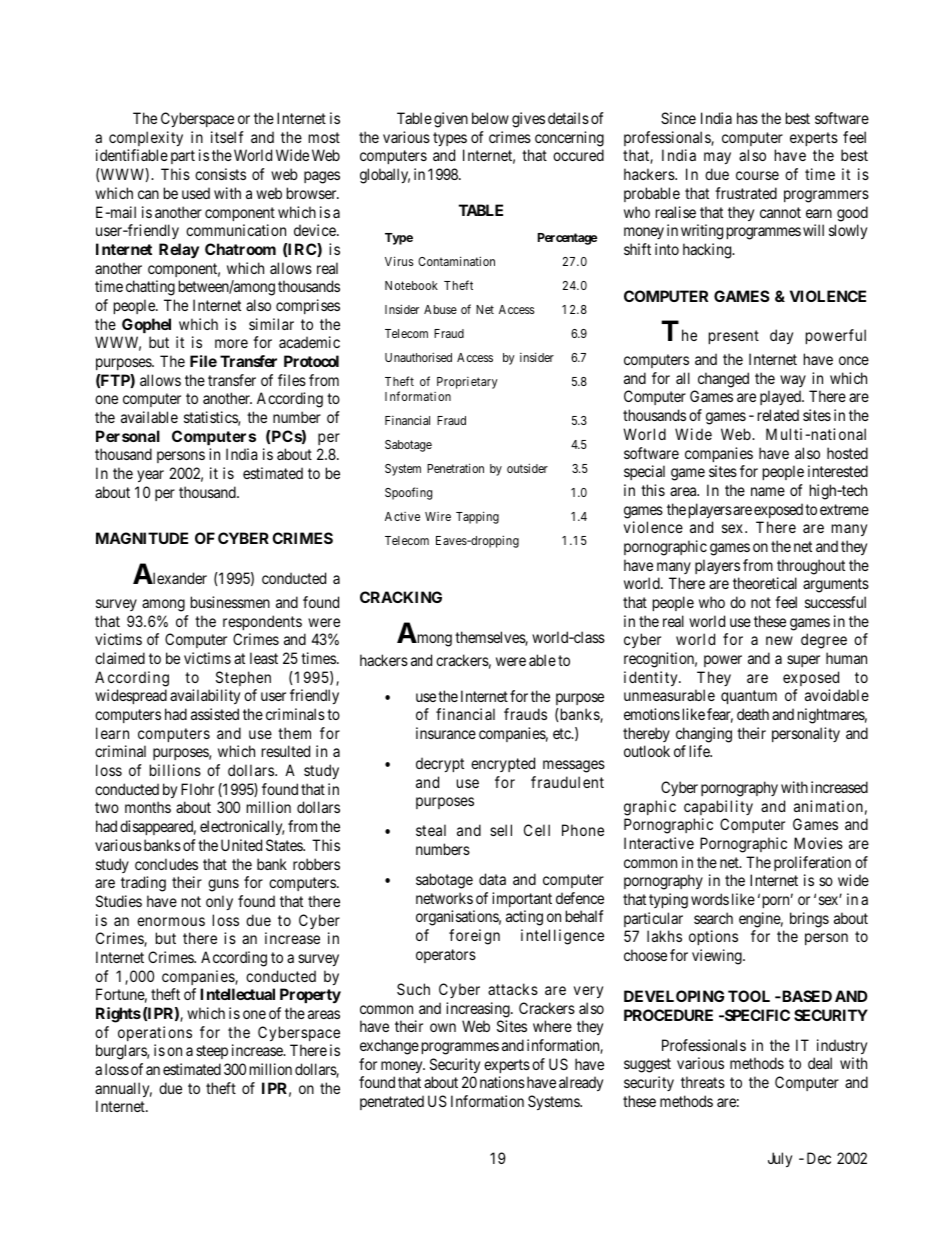  What do you see at coordinates (392, 1102) in the screenshot?
I see `penetrated` at bounding box center [392, 1102].
